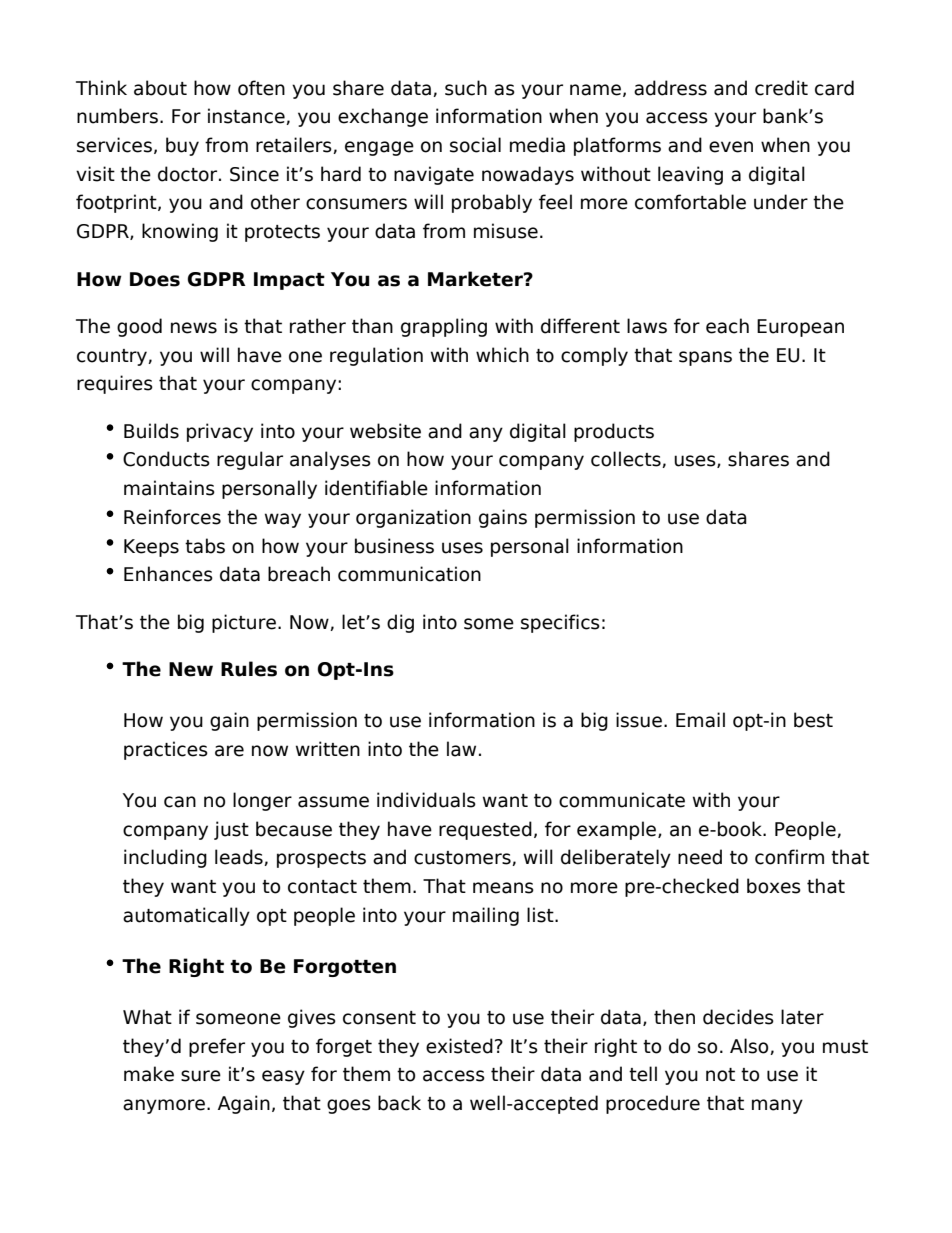  What do you see at coordinates (182, 146) in the page?
I see `buy` at bounding box center [182, 146].
